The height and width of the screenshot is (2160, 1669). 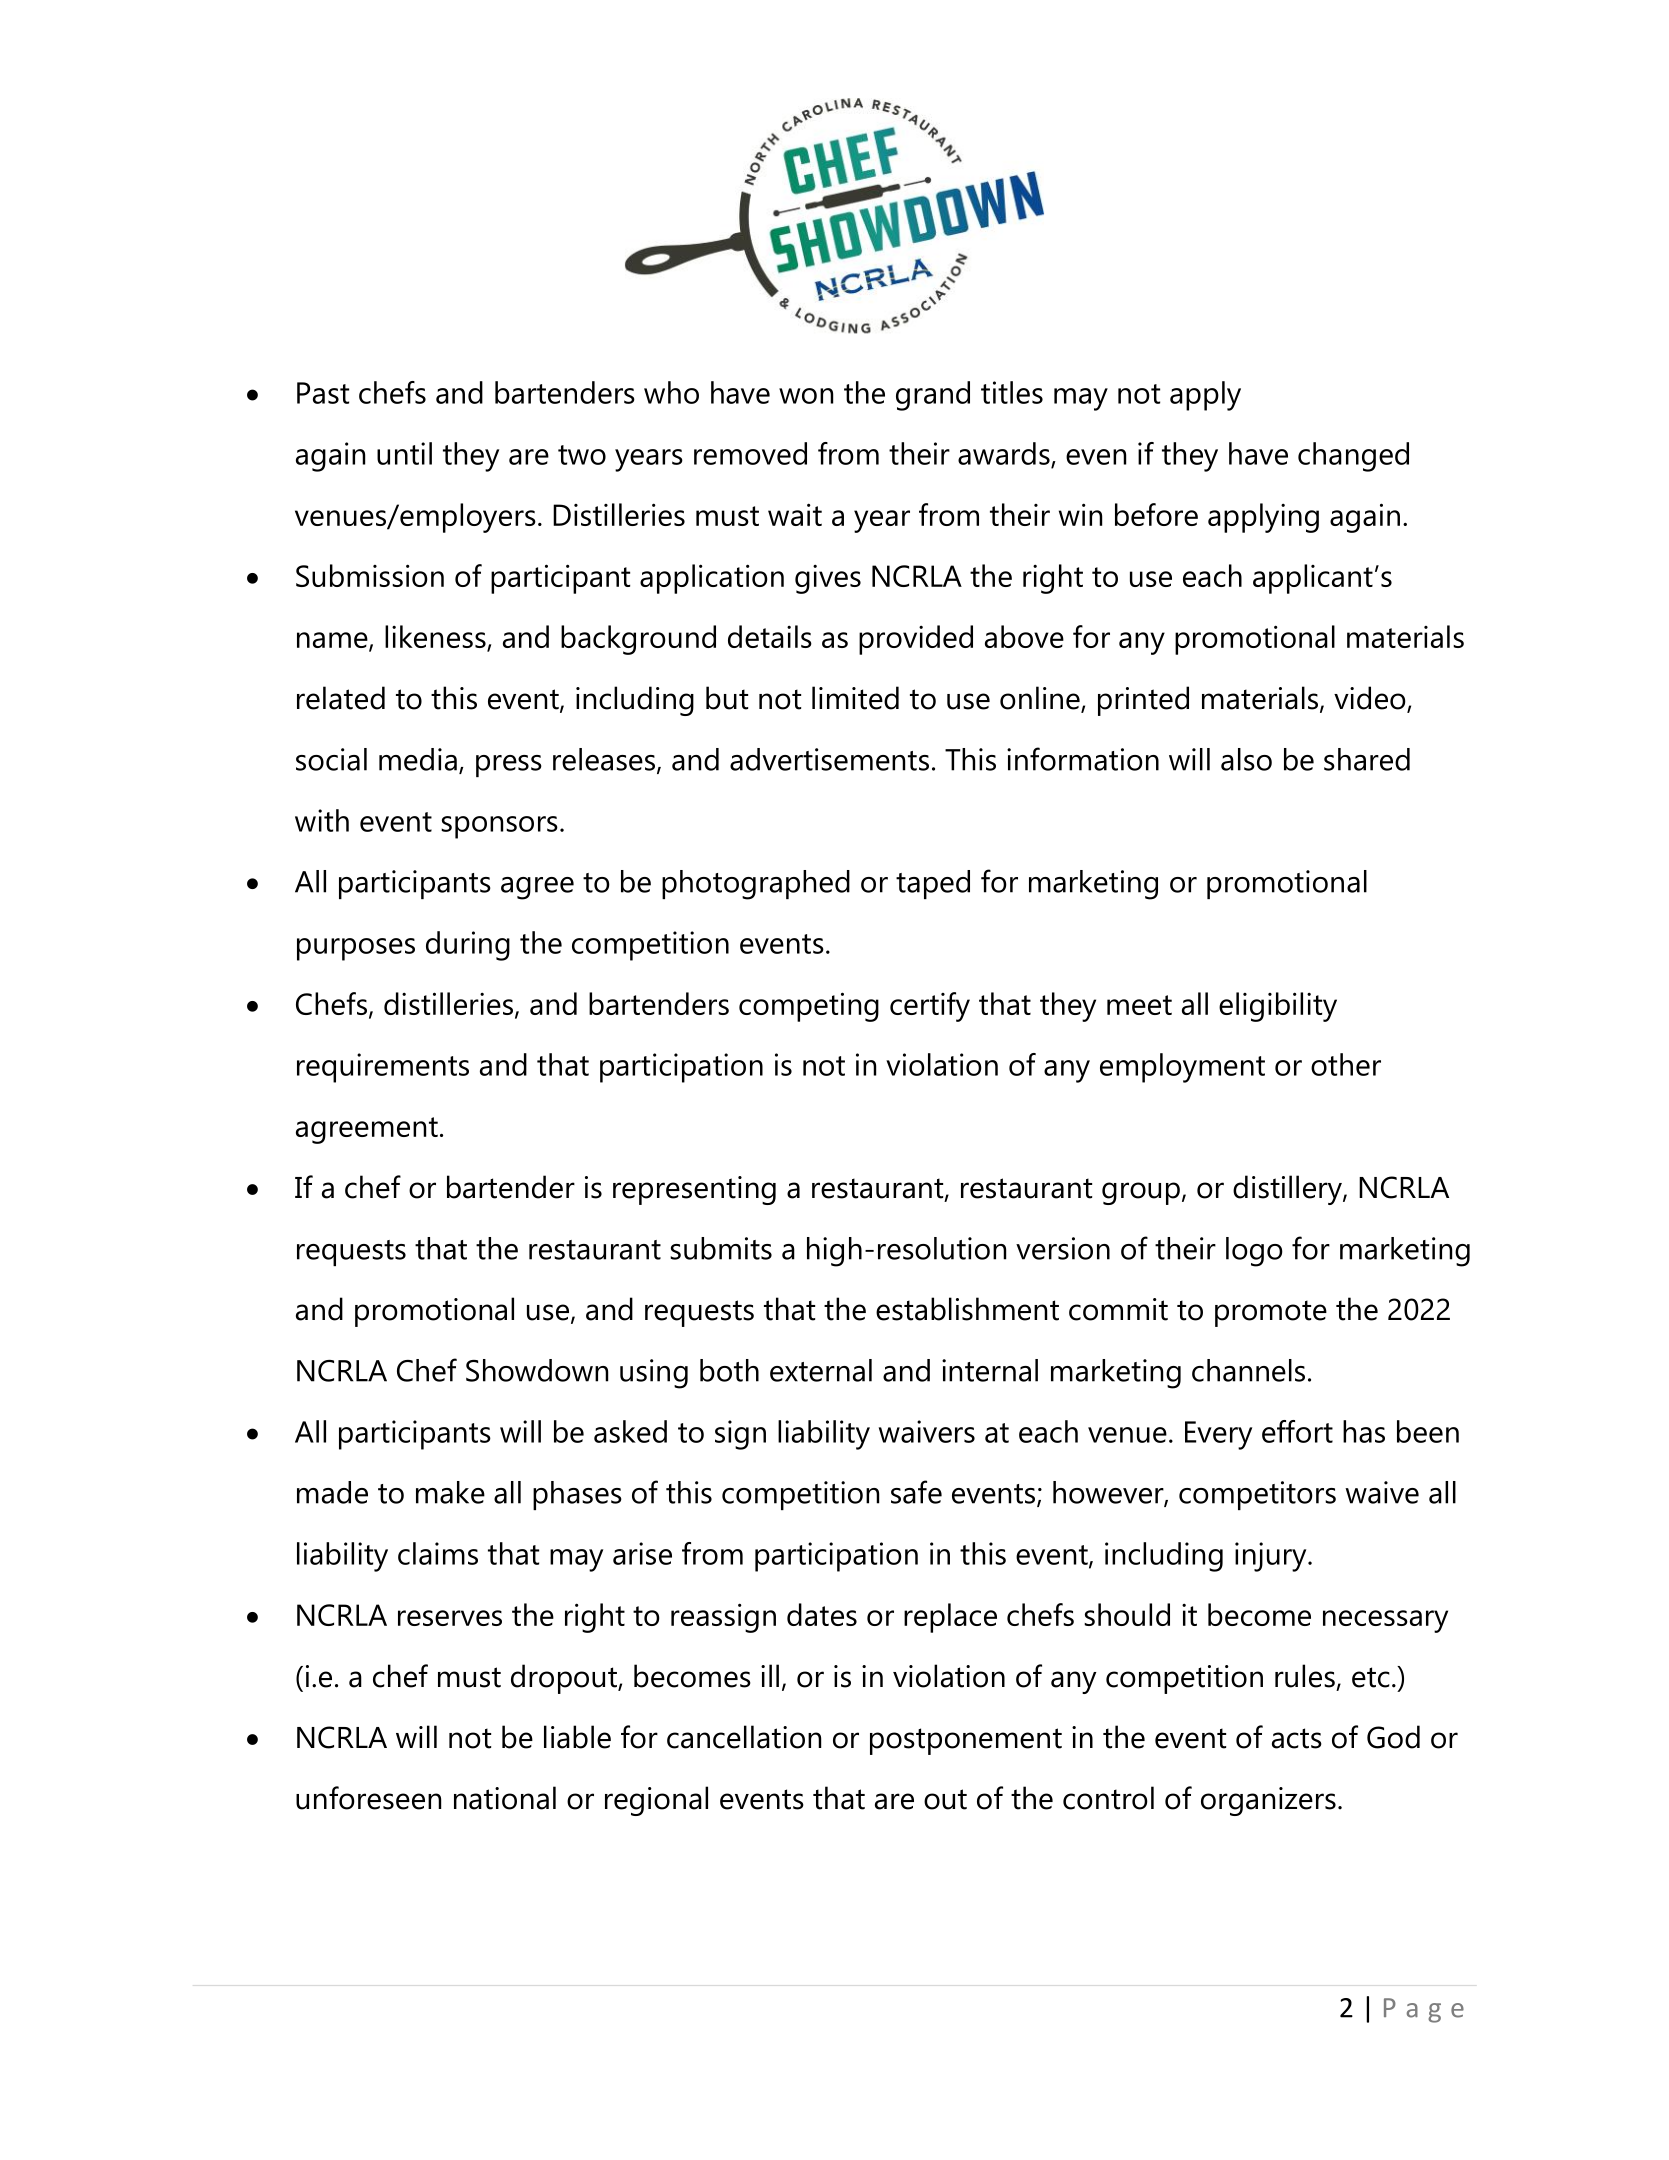 I want to click on grand, so click(x=933, y=396).
